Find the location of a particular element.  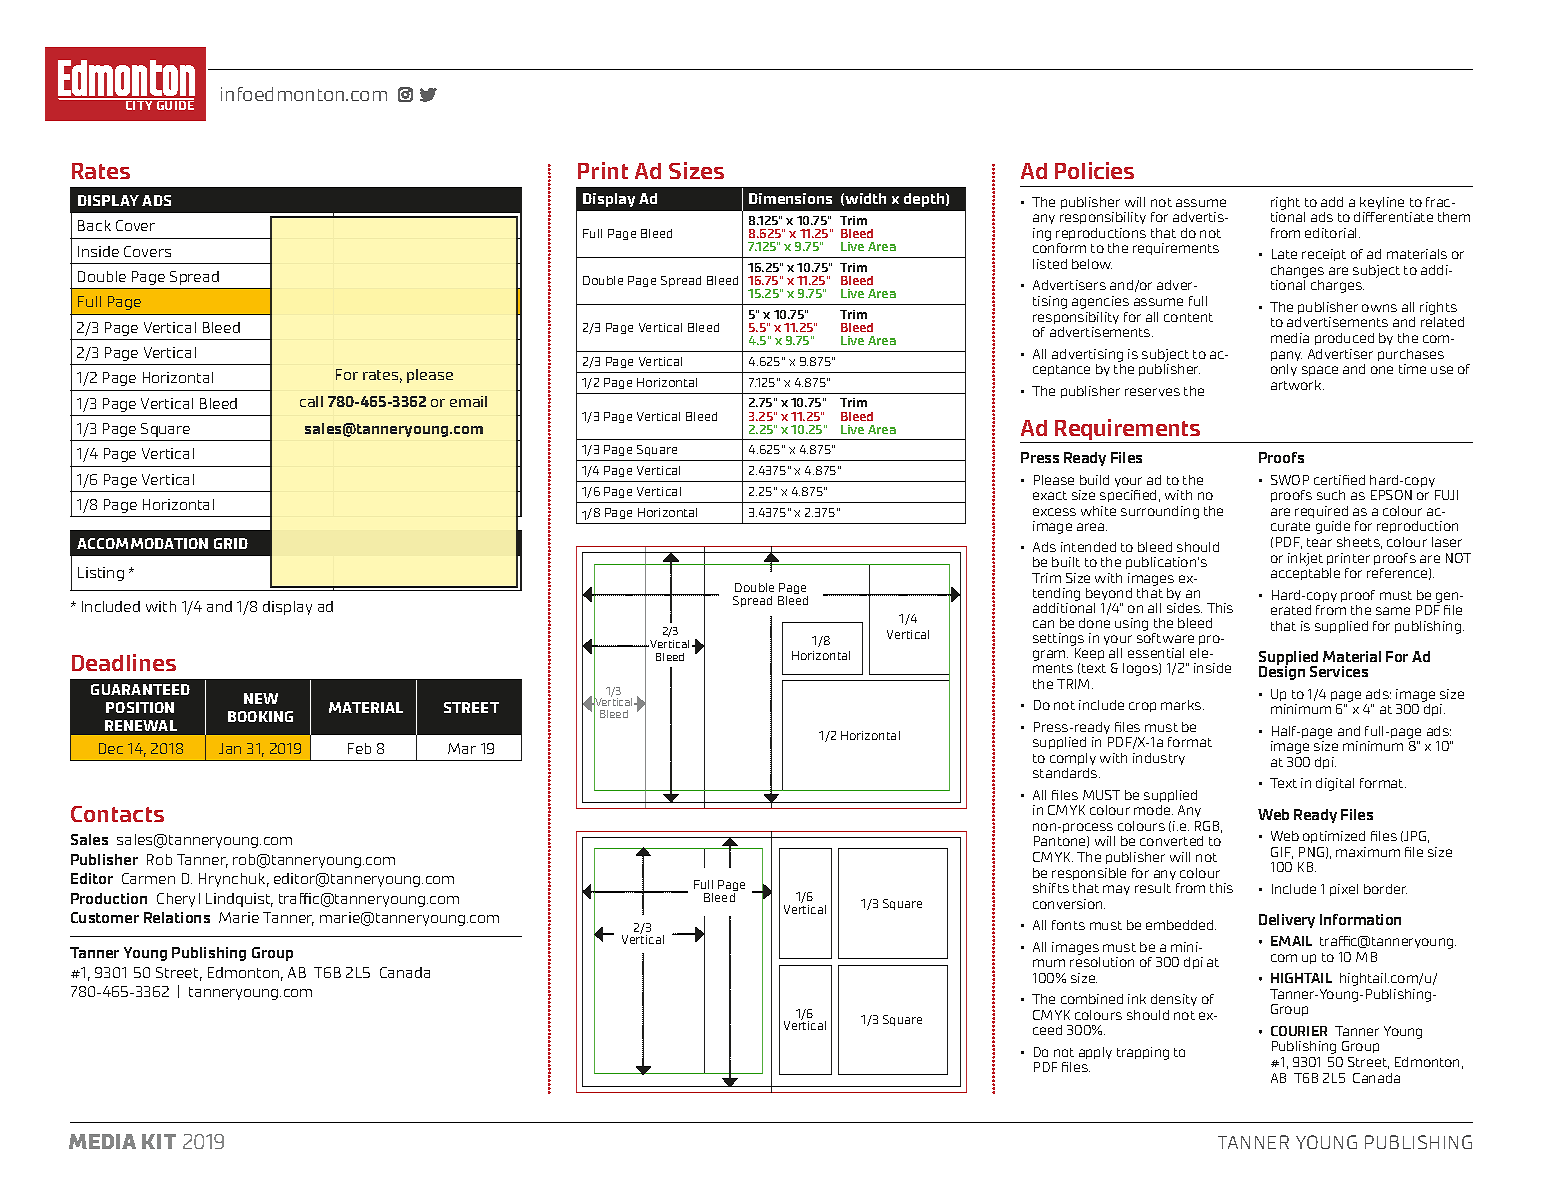

KIT is located at coordinates (159, 1141).
